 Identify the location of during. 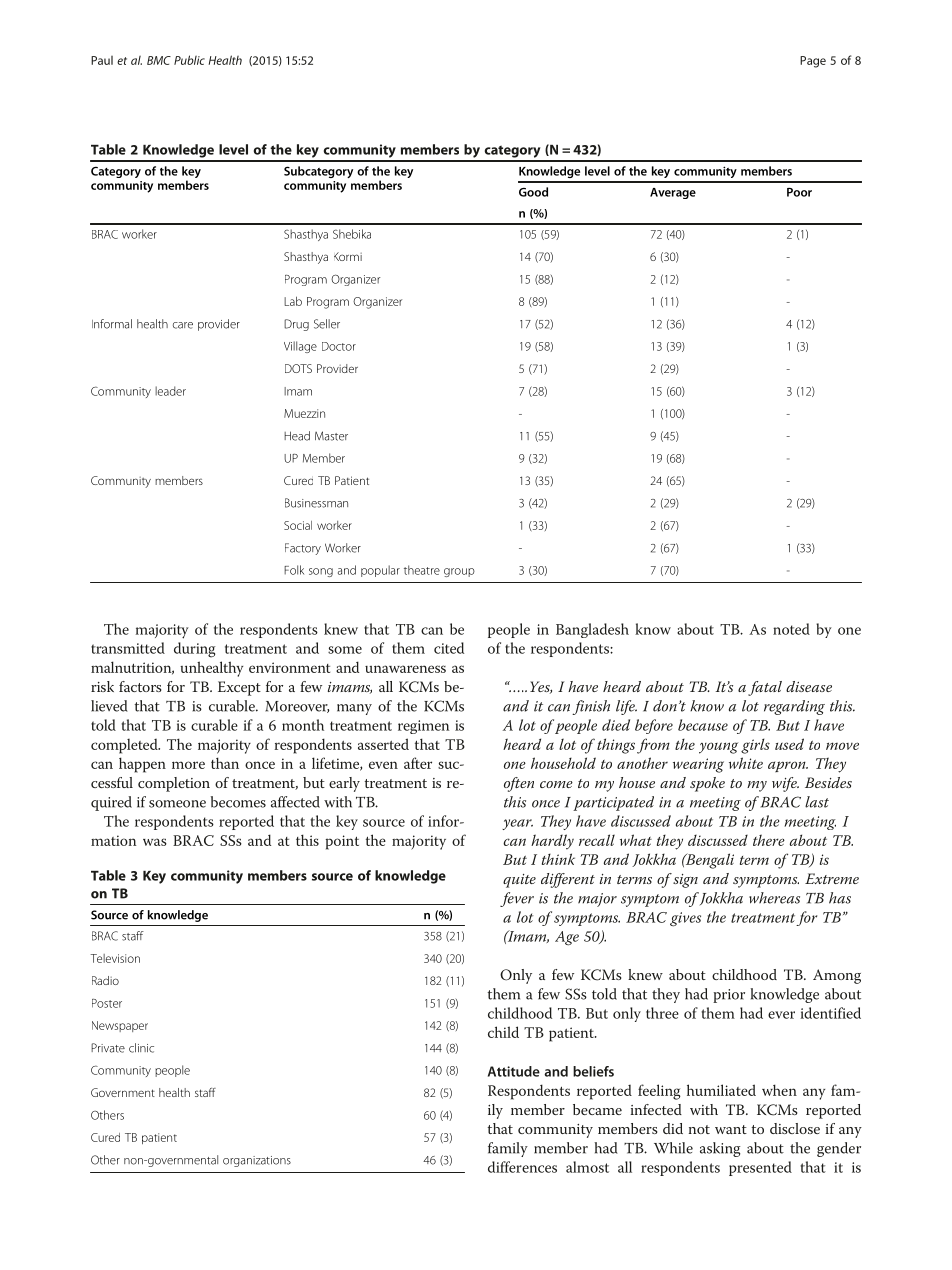
(194, 650).
